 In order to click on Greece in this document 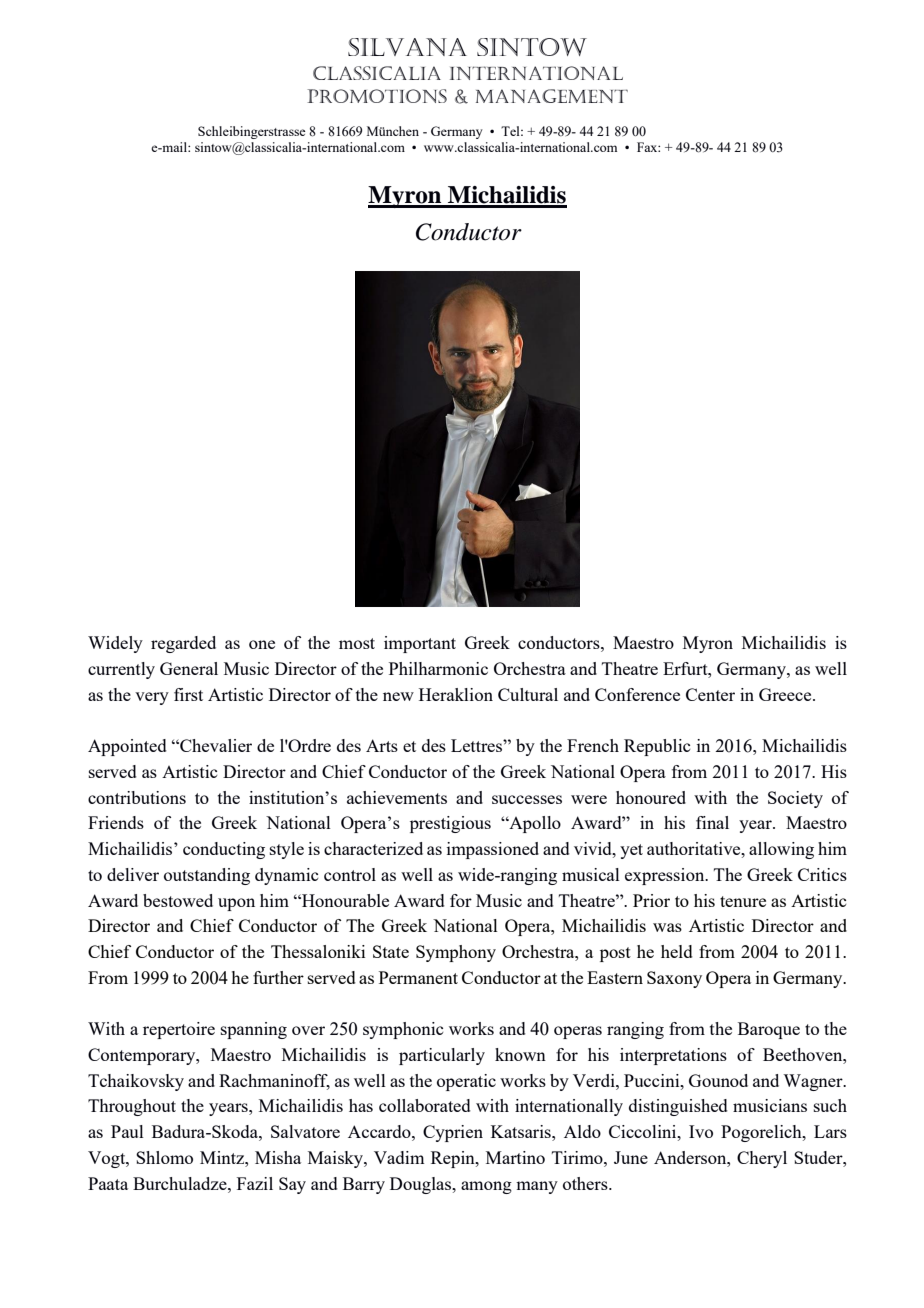, I will do `click(786, 694)`.
